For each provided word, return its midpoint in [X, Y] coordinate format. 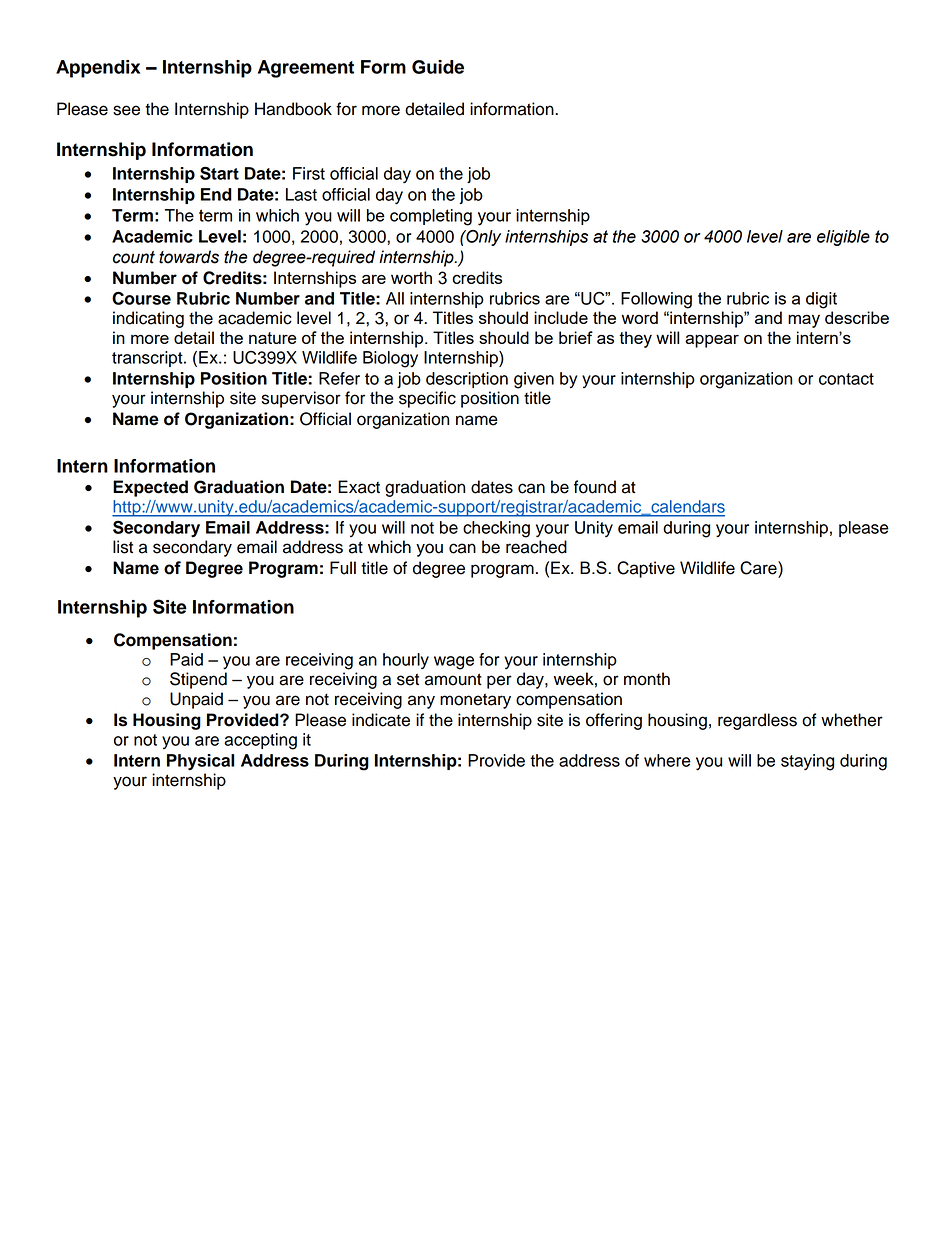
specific [427, 399]
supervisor [301, 399]
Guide [438, 67]
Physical [200, 762]
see [126, 110]
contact [846, 379]
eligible [843, 238]
